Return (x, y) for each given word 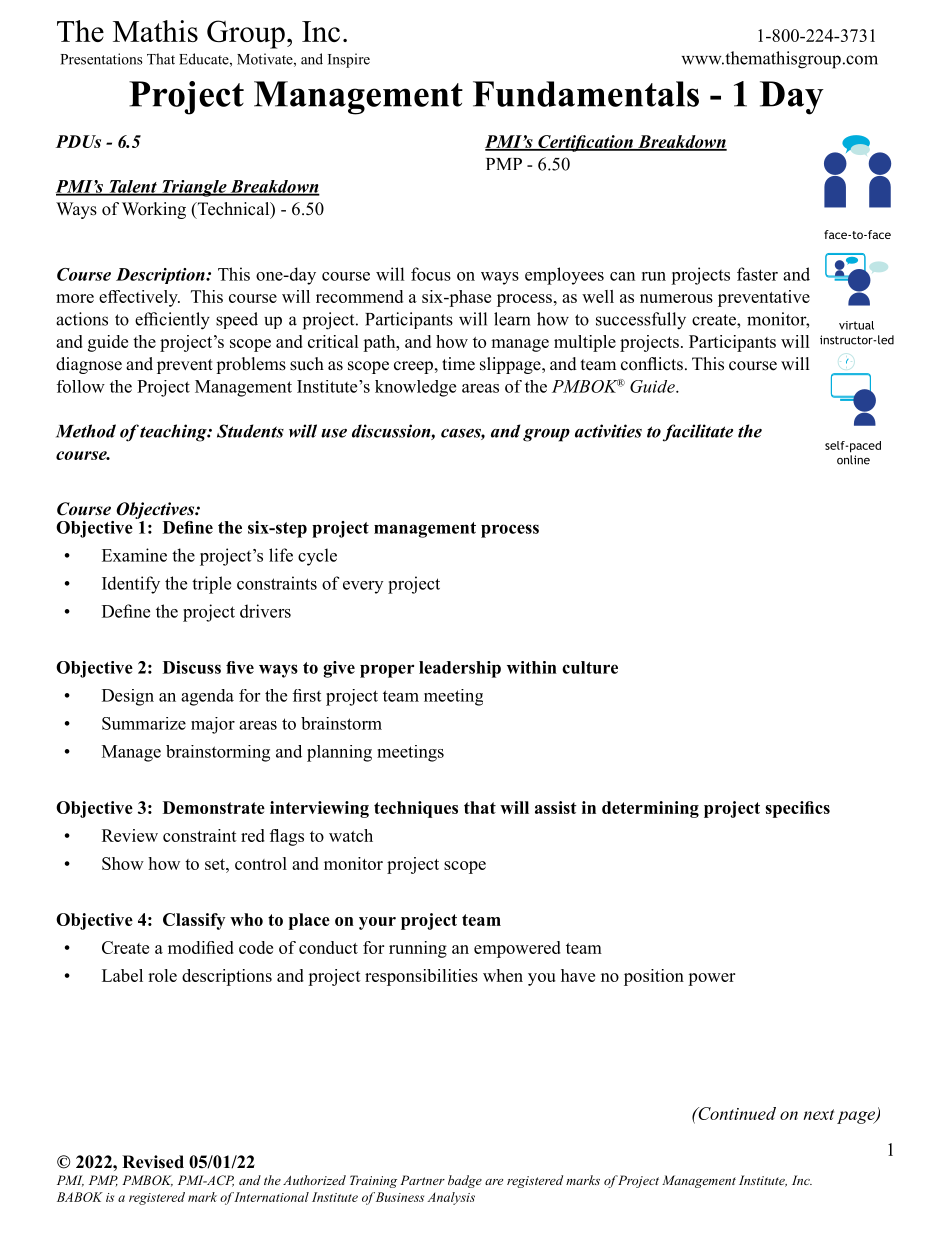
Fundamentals (586, 94)
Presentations (102, 59)
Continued (736, 1113)
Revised (153, 1162)
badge (465, 1181)
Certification (585, 143)
